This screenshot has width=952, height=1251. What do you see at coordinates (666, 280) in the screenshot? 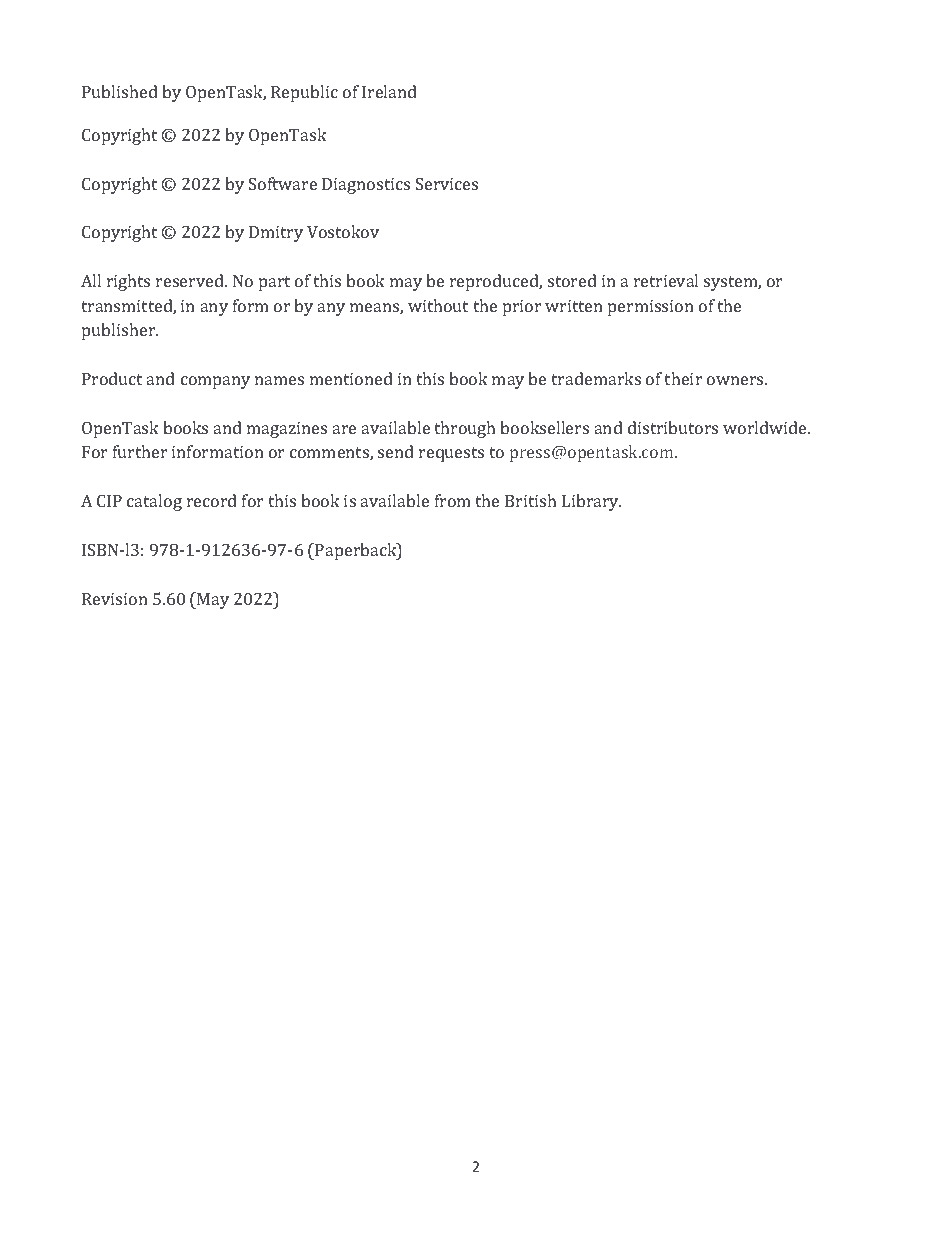
I see `retrieval` at bounding box center [666, 280].
